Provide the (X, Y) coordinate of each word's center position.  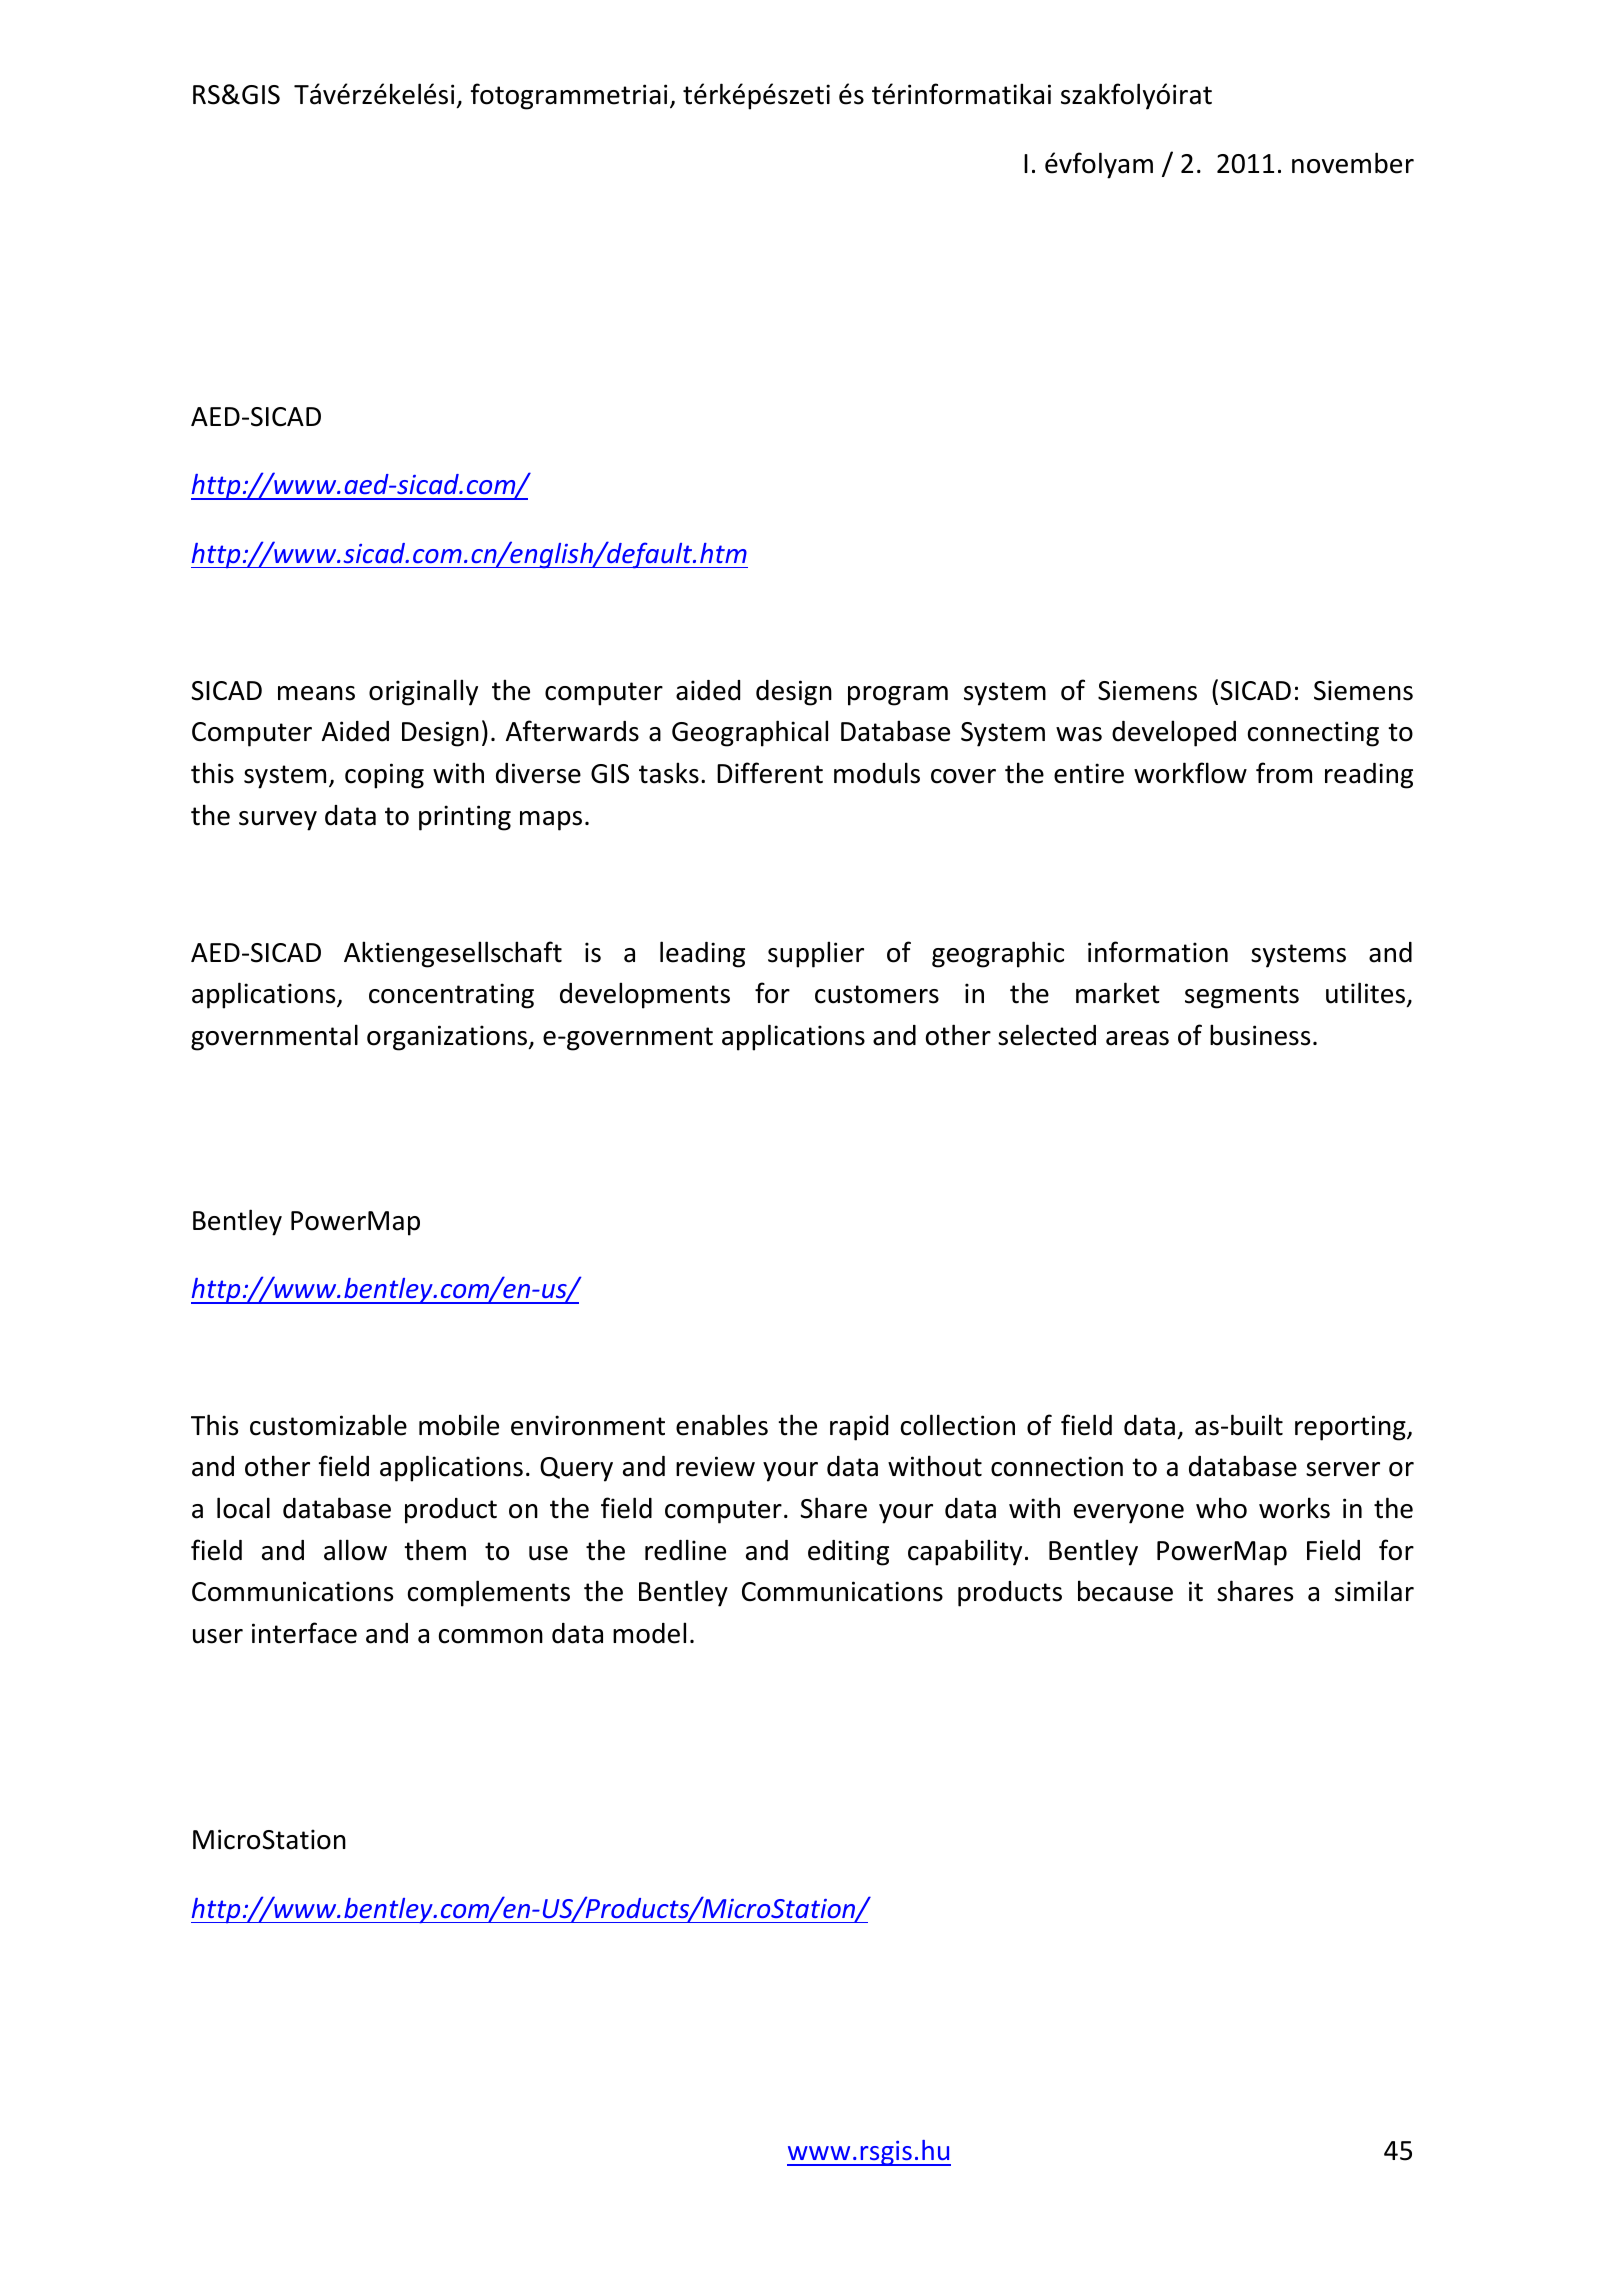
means (316, 693)
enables (722, 1425)
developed (1174, 733)
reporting (1351, 1428)
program (898, 696)
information (1158, 952)
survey (278, 821)
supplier (816, 954)
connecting (1313, 734)
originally (423, 692)
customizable (328, 1425)
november (1353, 163)
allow (355, 1550)
